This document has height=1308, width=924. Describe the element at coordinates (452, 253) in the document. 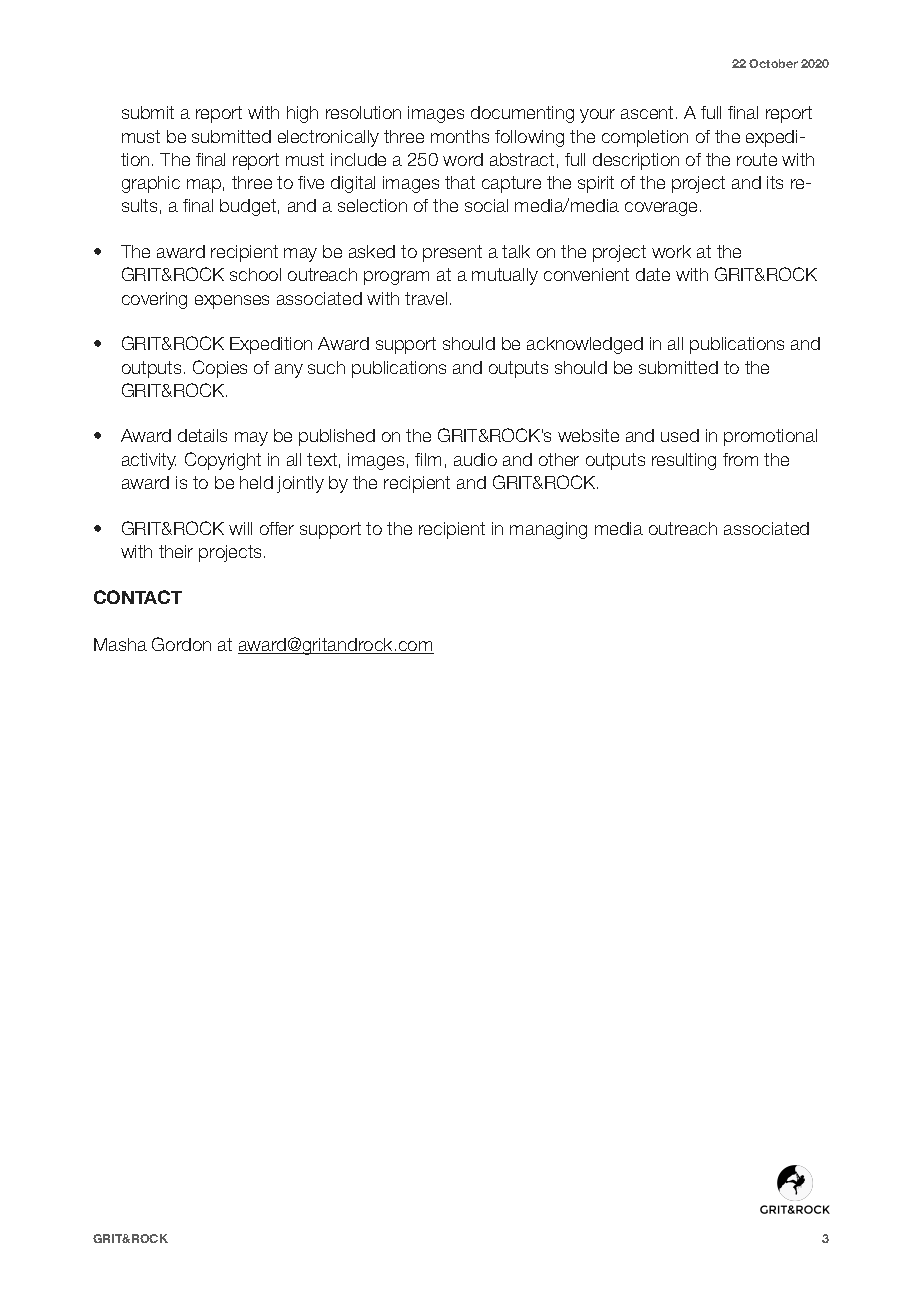

I see `present` at that location.
